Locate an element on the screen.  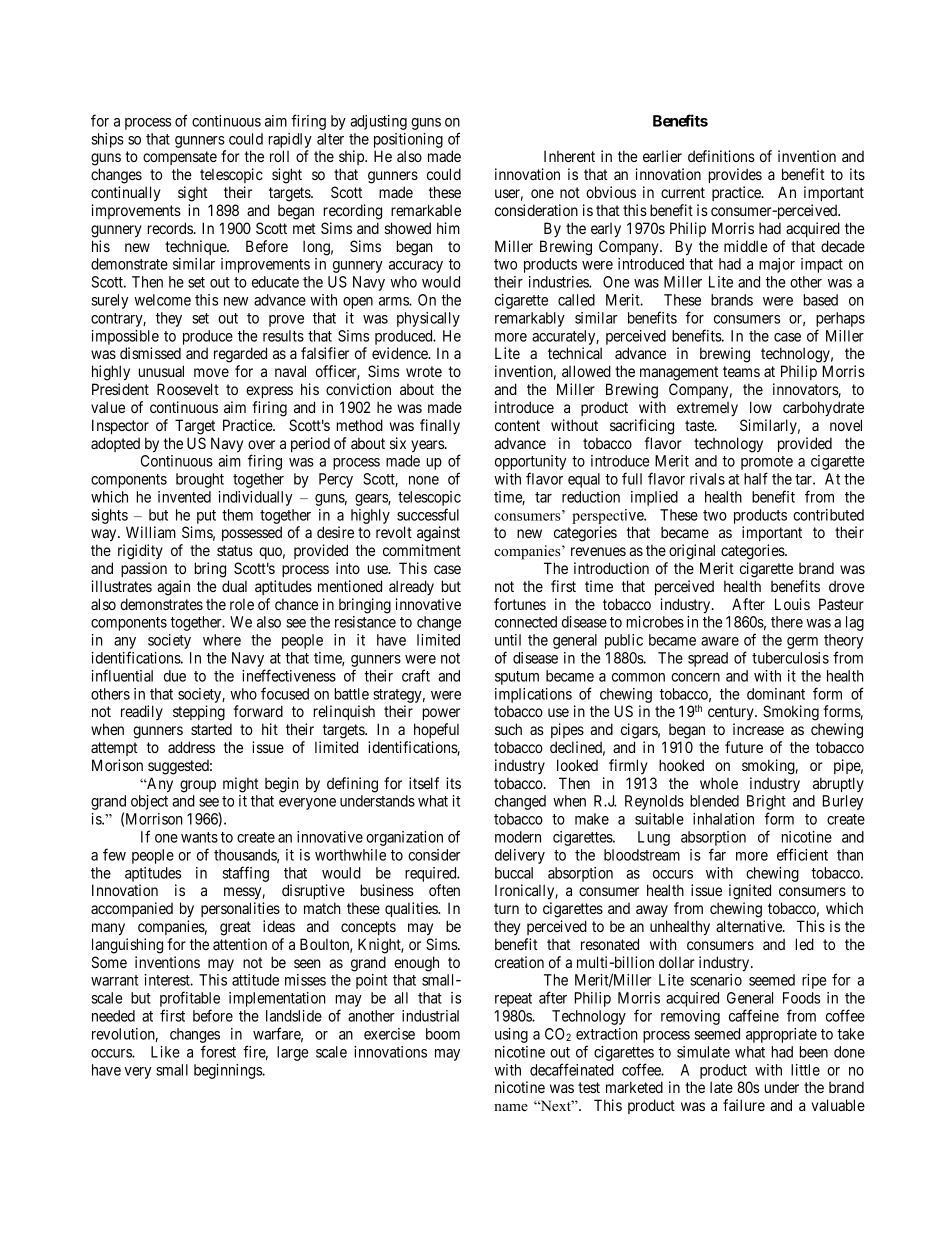
efficient is located at coordinates (802, 854).
